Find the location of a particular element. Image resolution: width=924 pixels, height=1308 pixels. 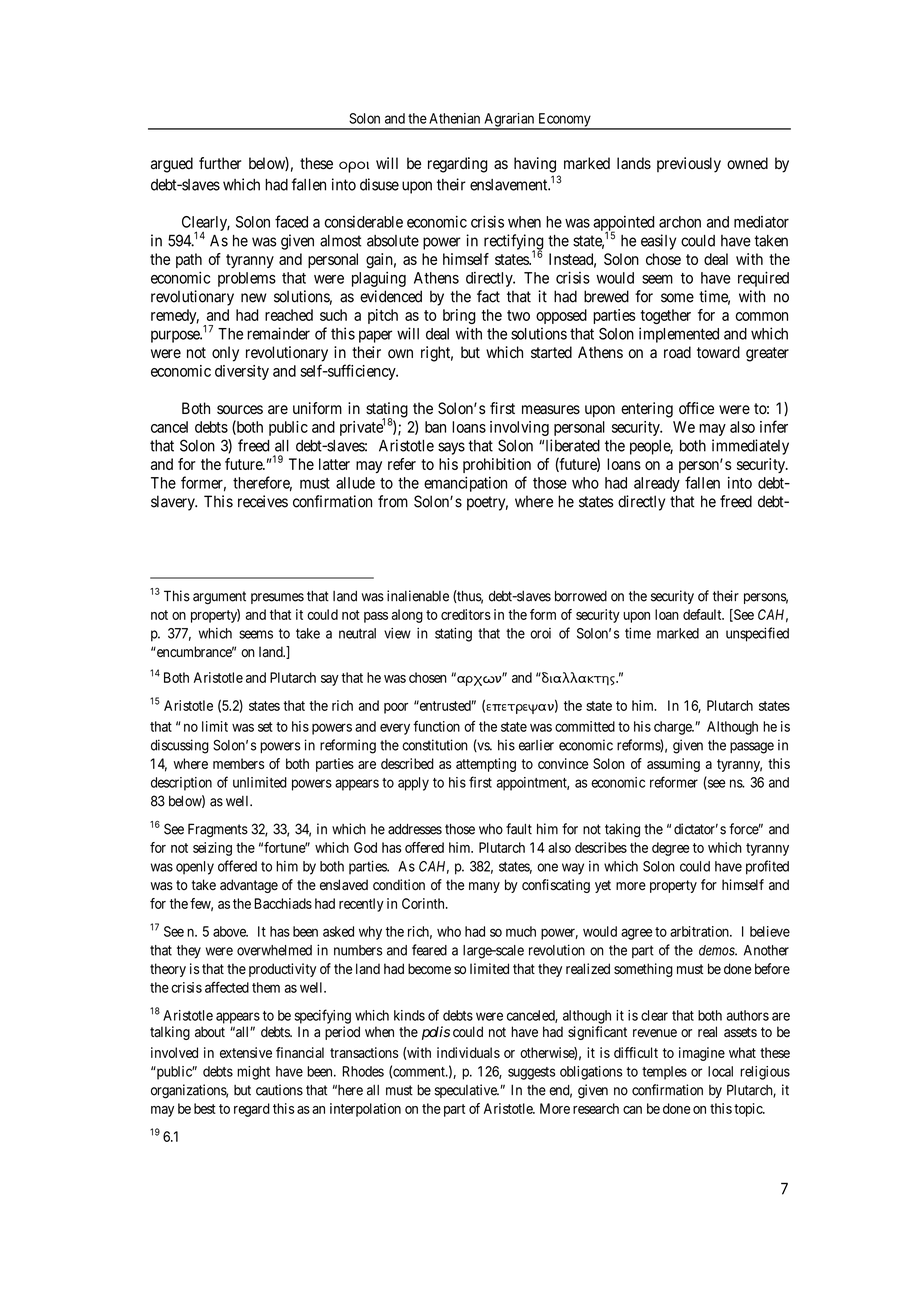

Athenian is located at coordinates (454, 118).
